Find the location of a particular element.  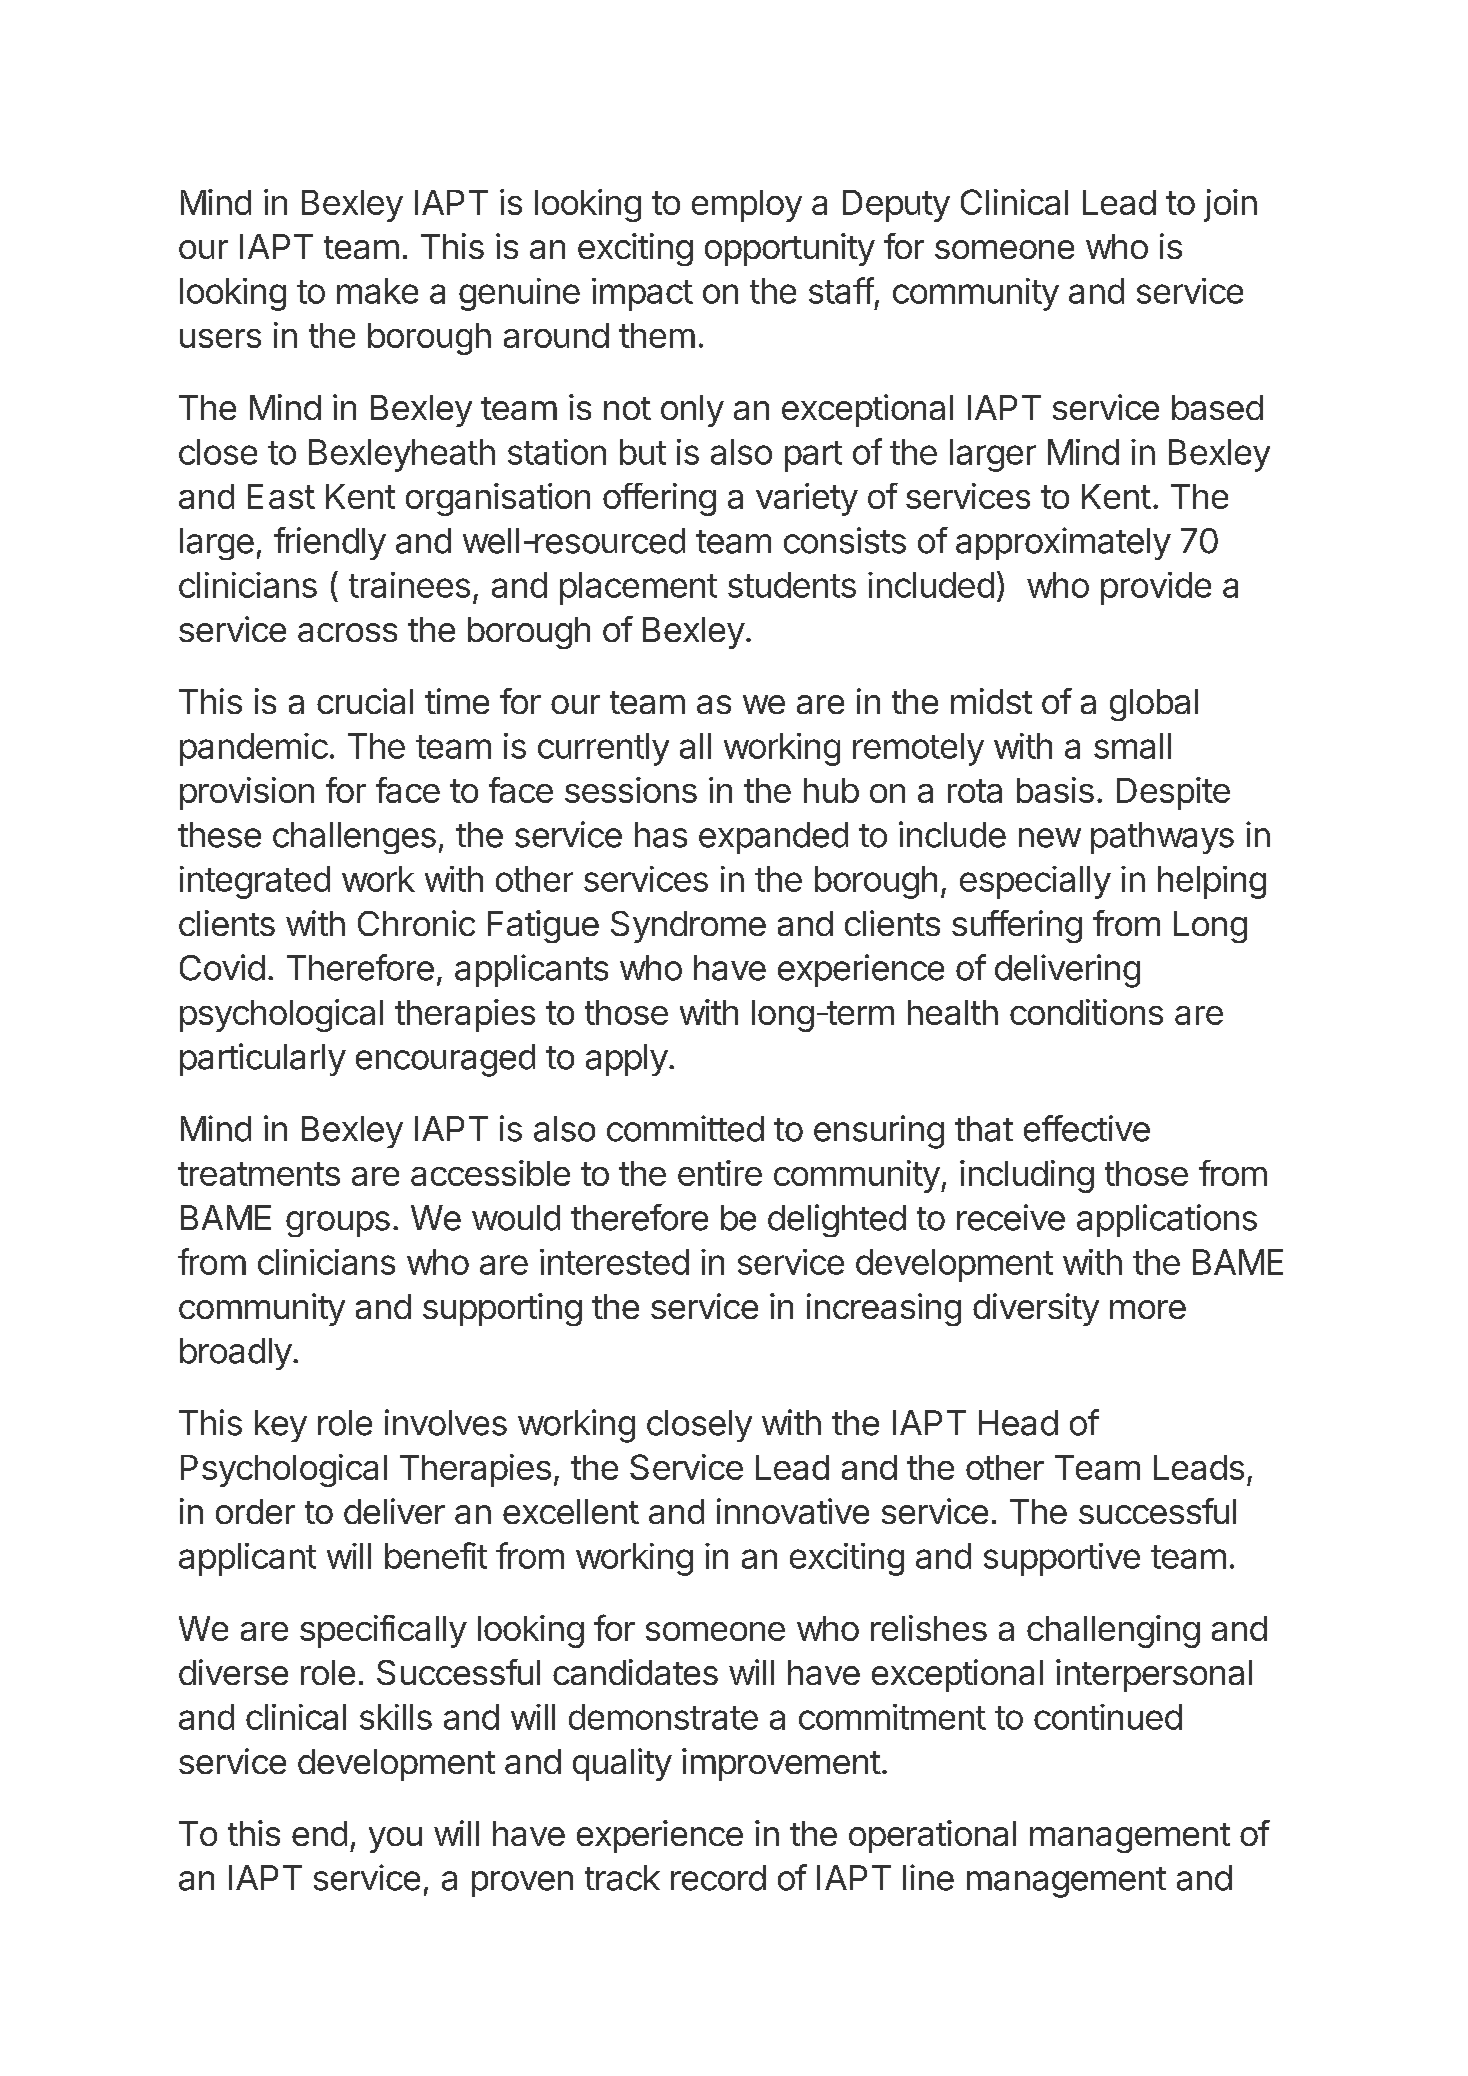

key is located at coordinates (281, 1426).
